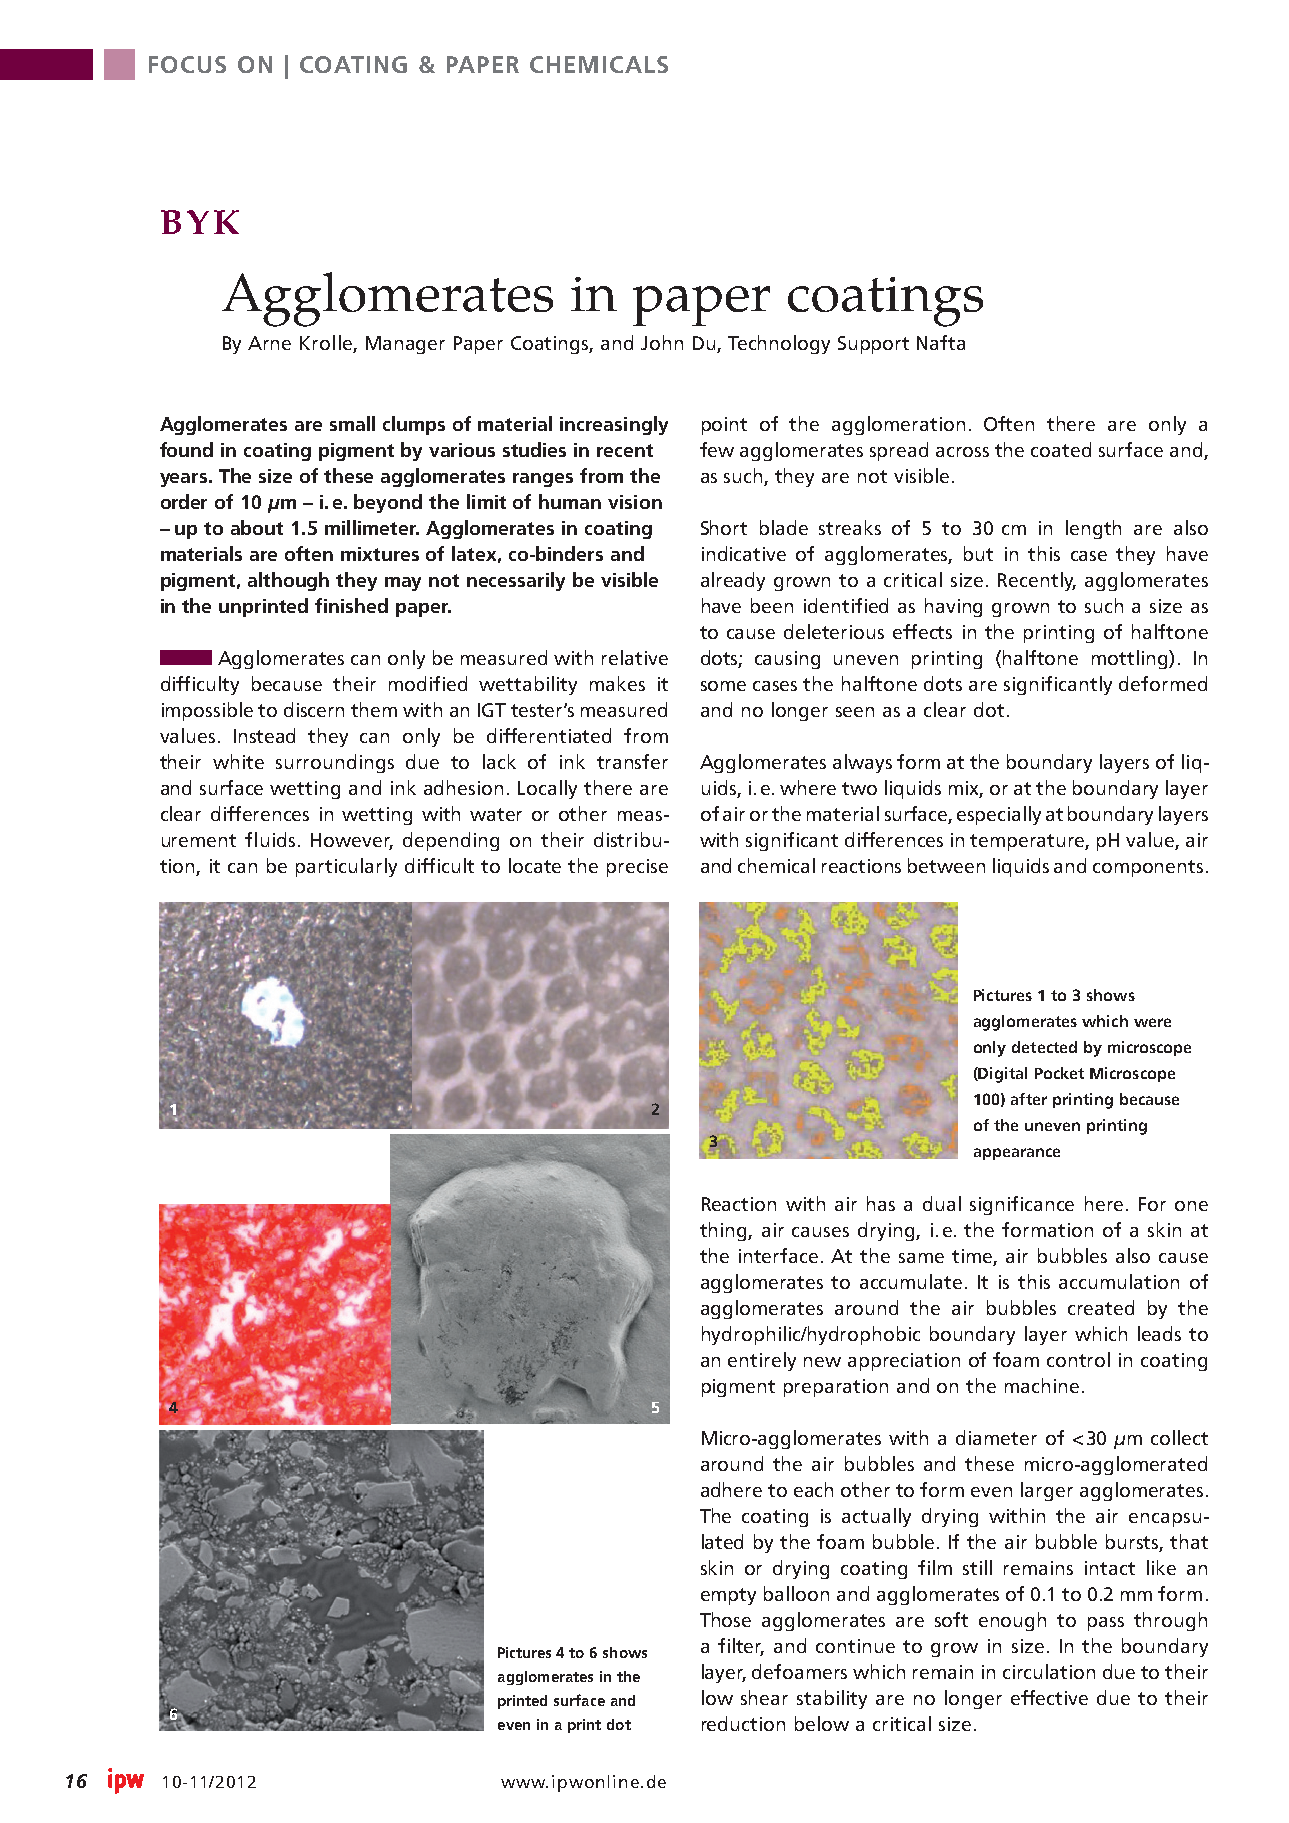 This screenshot has width=1289, height=1823. Describe the element at coordinates (187, 64) in the screenshot. I see `FOCUS` at that location.
